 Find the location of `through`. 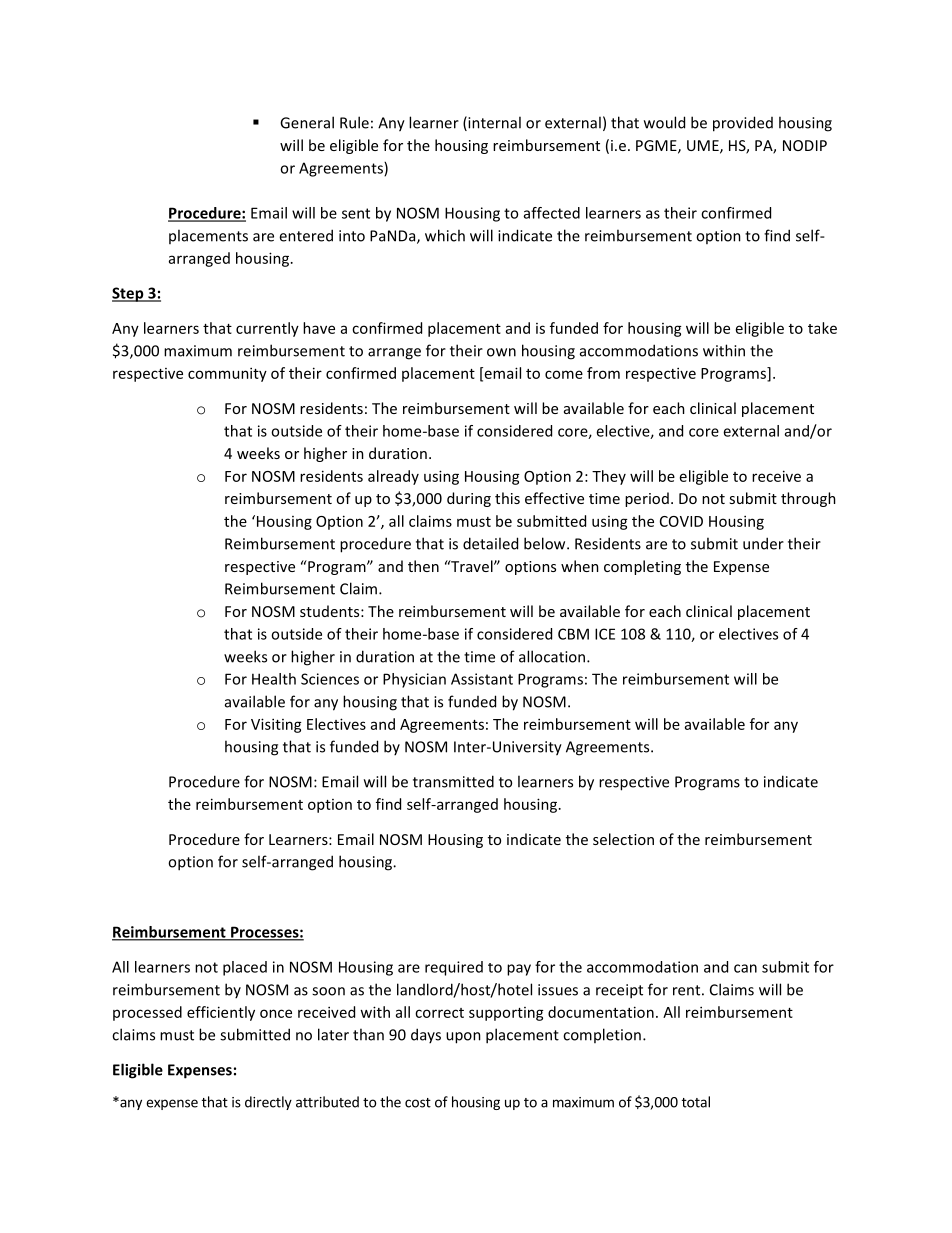

through is located at coordinates (808, 499).
